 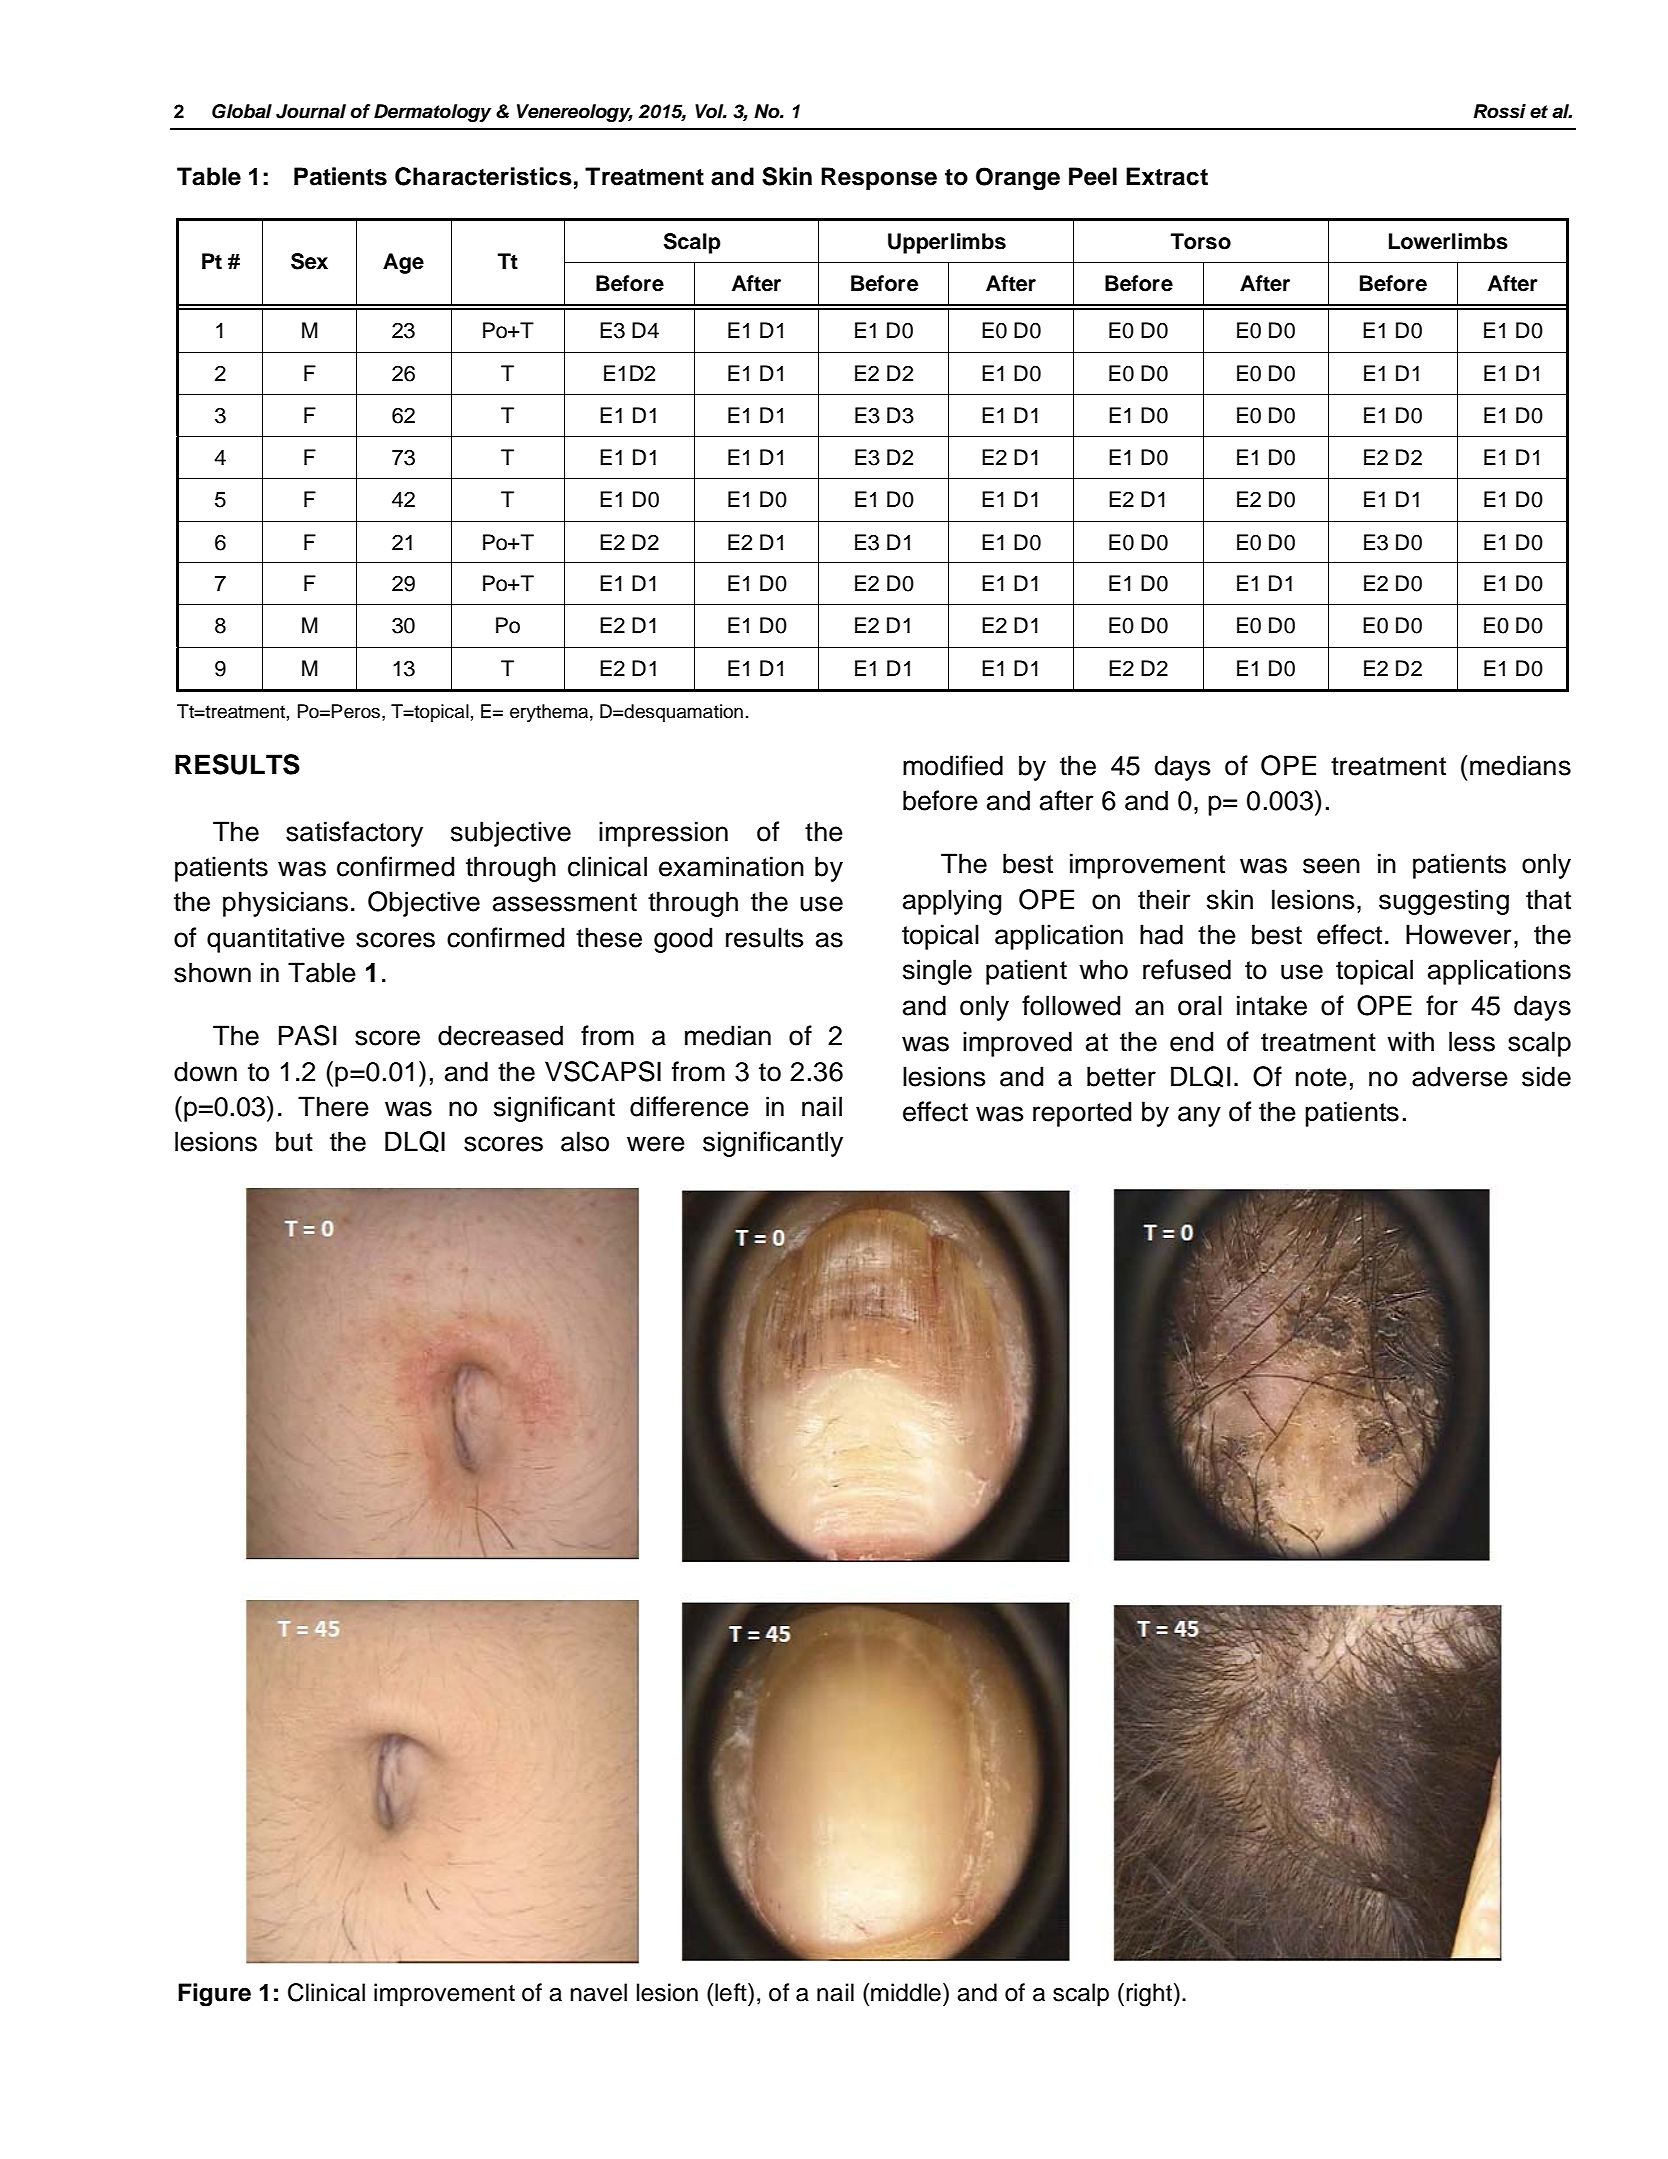 I want to click on Journal, so click(x=311, y=111).
